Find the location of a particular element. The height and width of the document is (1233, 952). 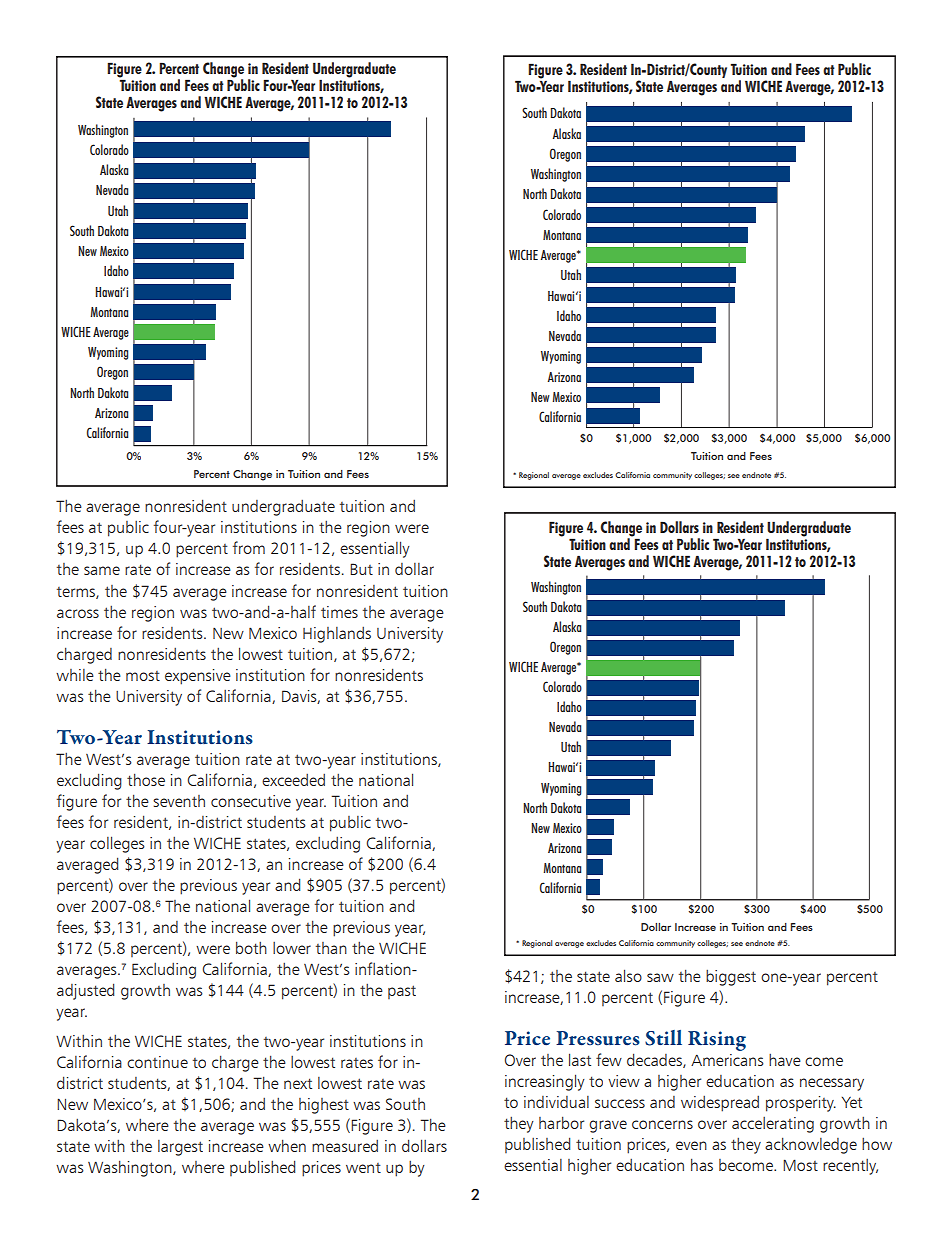

same is located at coordinates (102, 570).
